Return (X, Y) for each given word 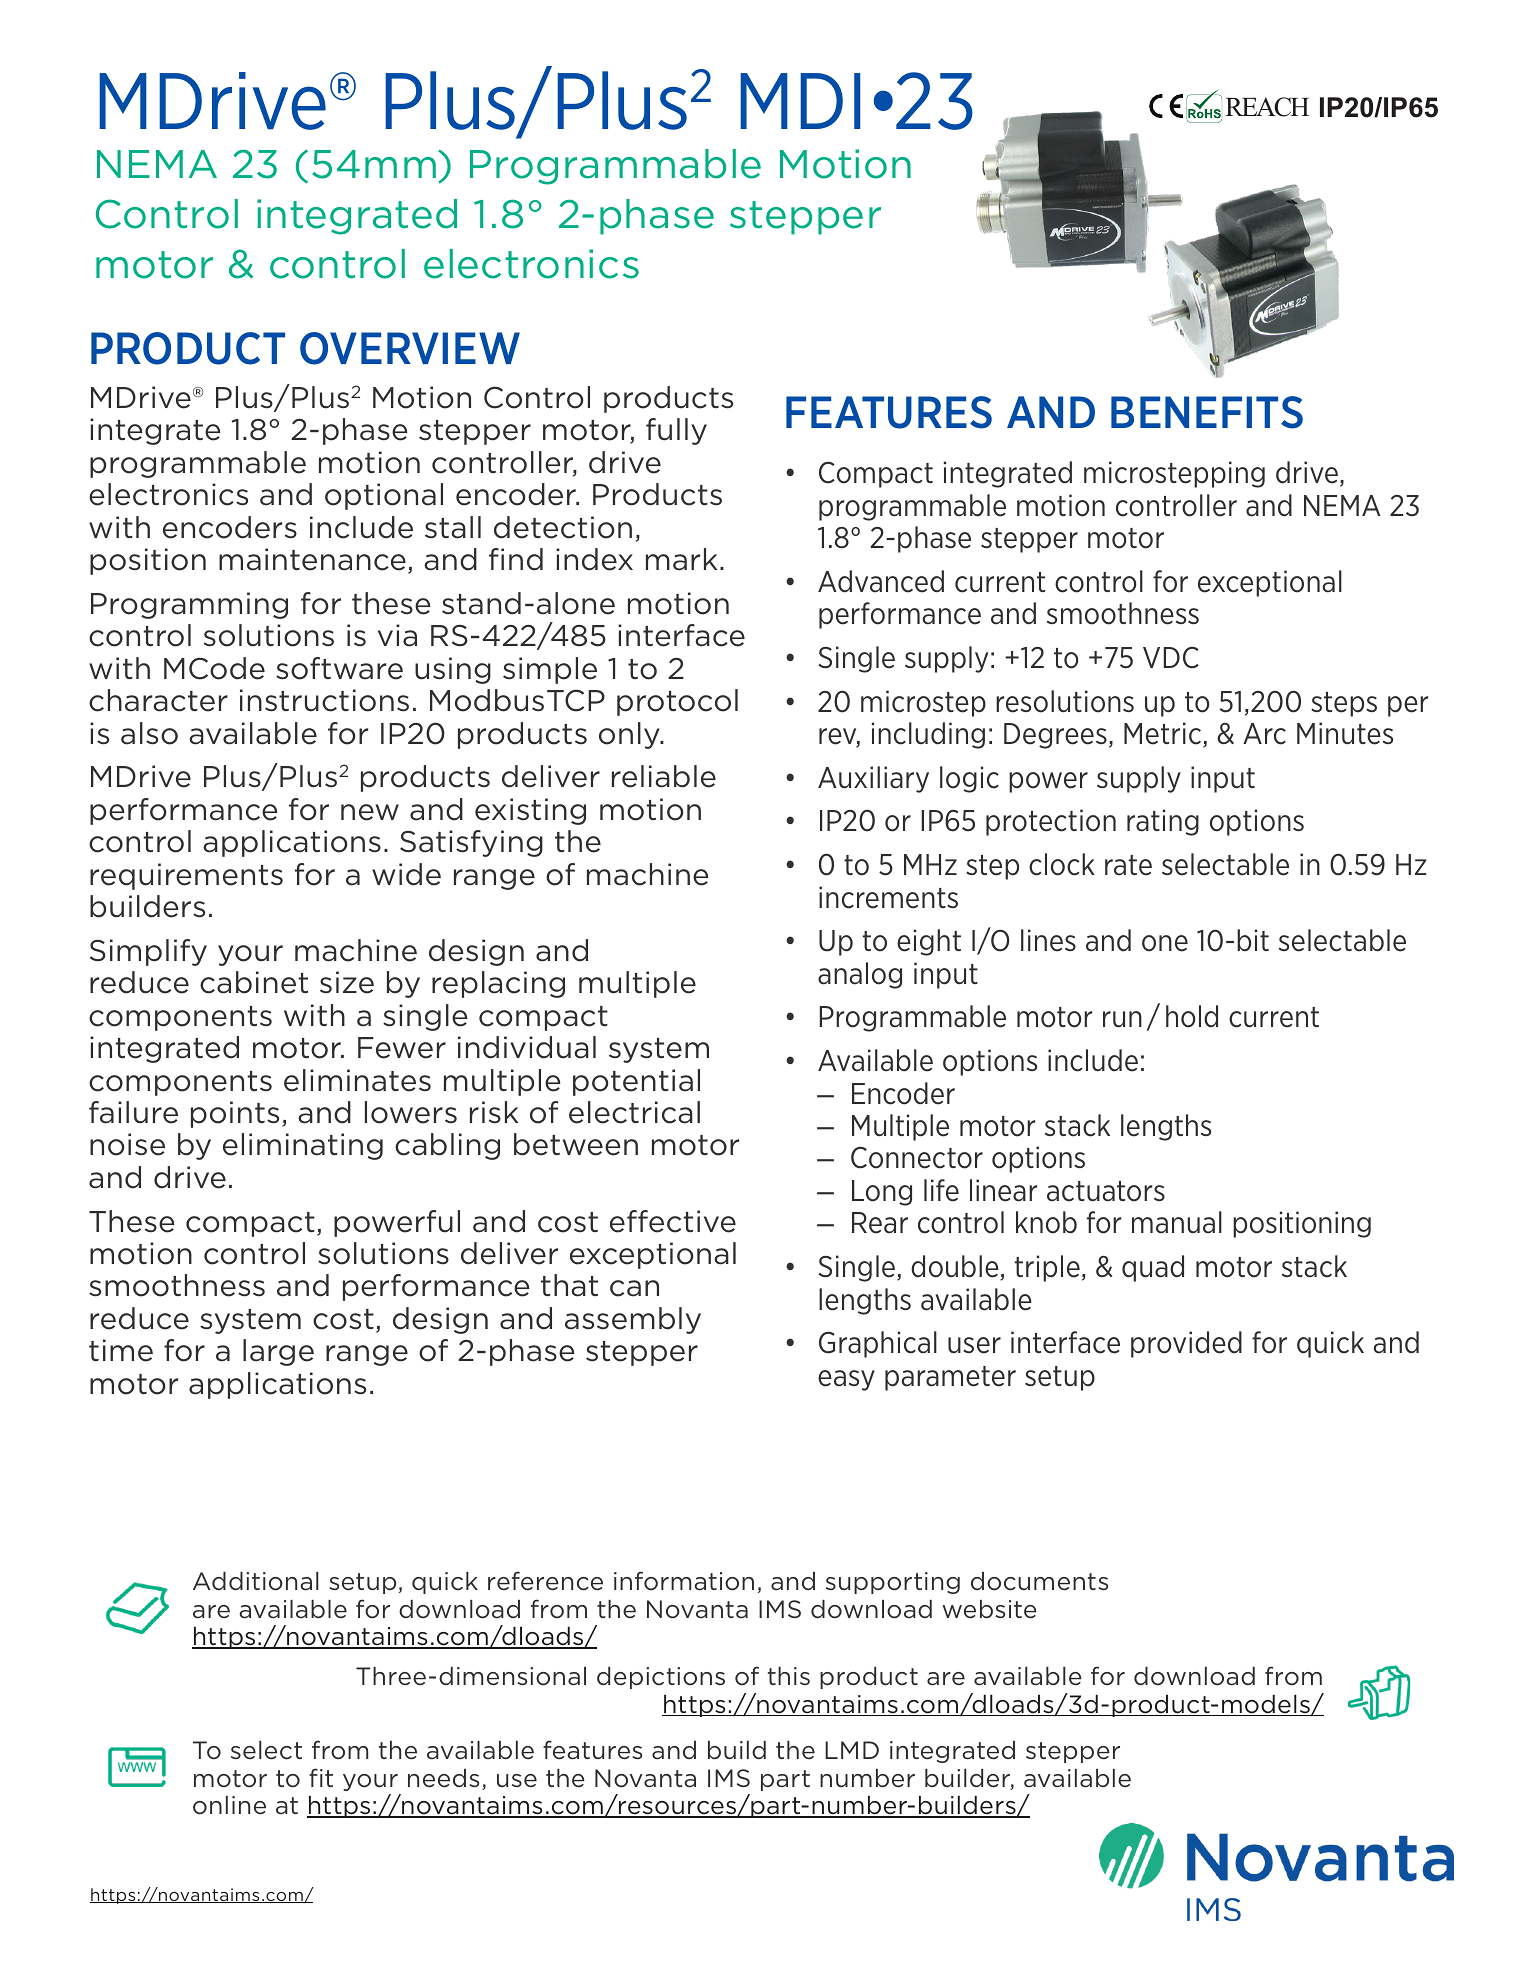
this (789, 1676)
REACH (1267, 107)
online (229, 1805)
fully (676, 431)
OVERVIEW (410, 348)
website (989, 1609)
